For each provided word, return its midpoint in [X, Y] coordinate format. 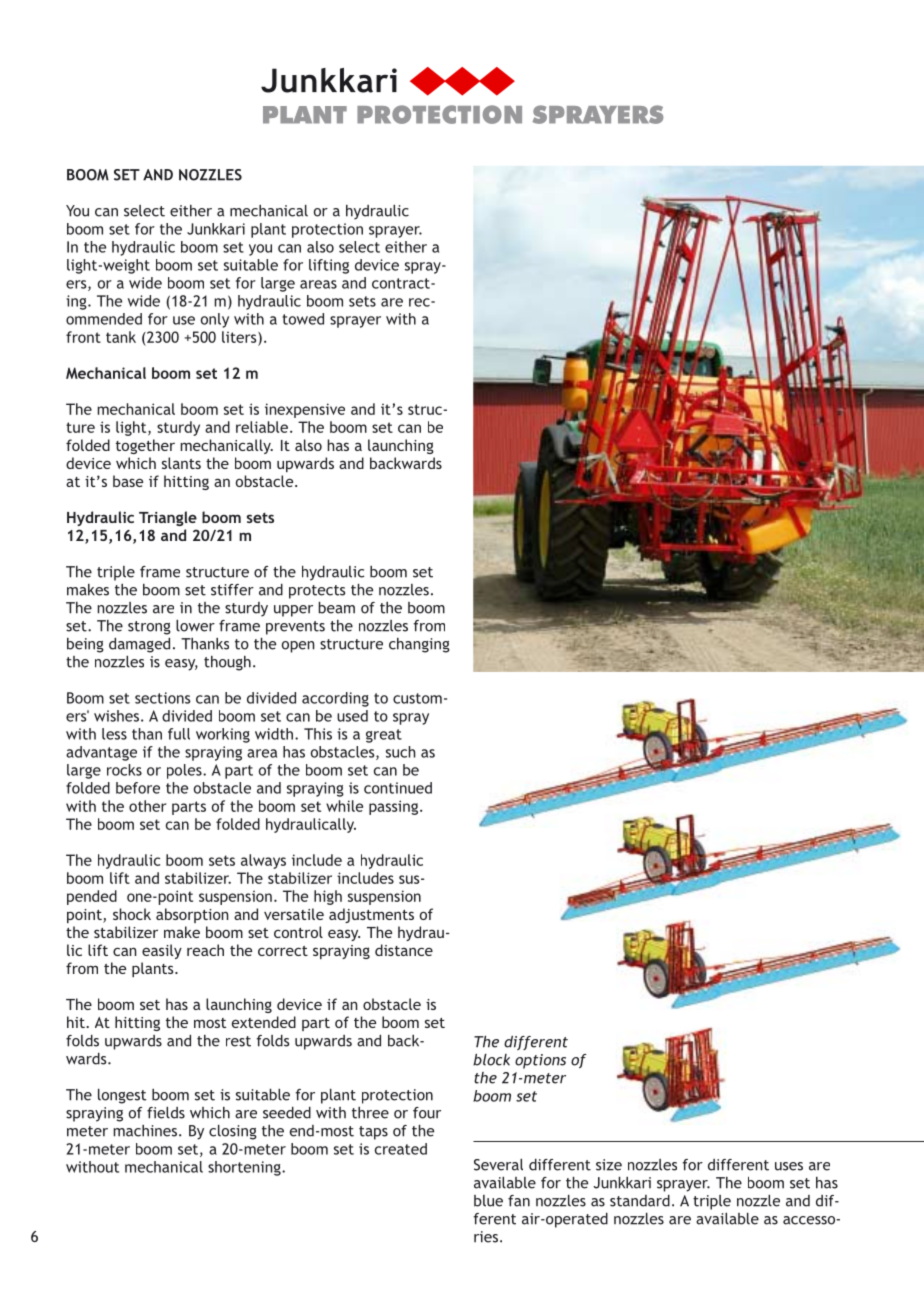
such [401, 752]
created [401, 1149]
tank [121, 337]
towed [303, 319]
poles [185, 771]
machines [146, 1131]
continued [398, 788]
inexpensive [305, 410]
